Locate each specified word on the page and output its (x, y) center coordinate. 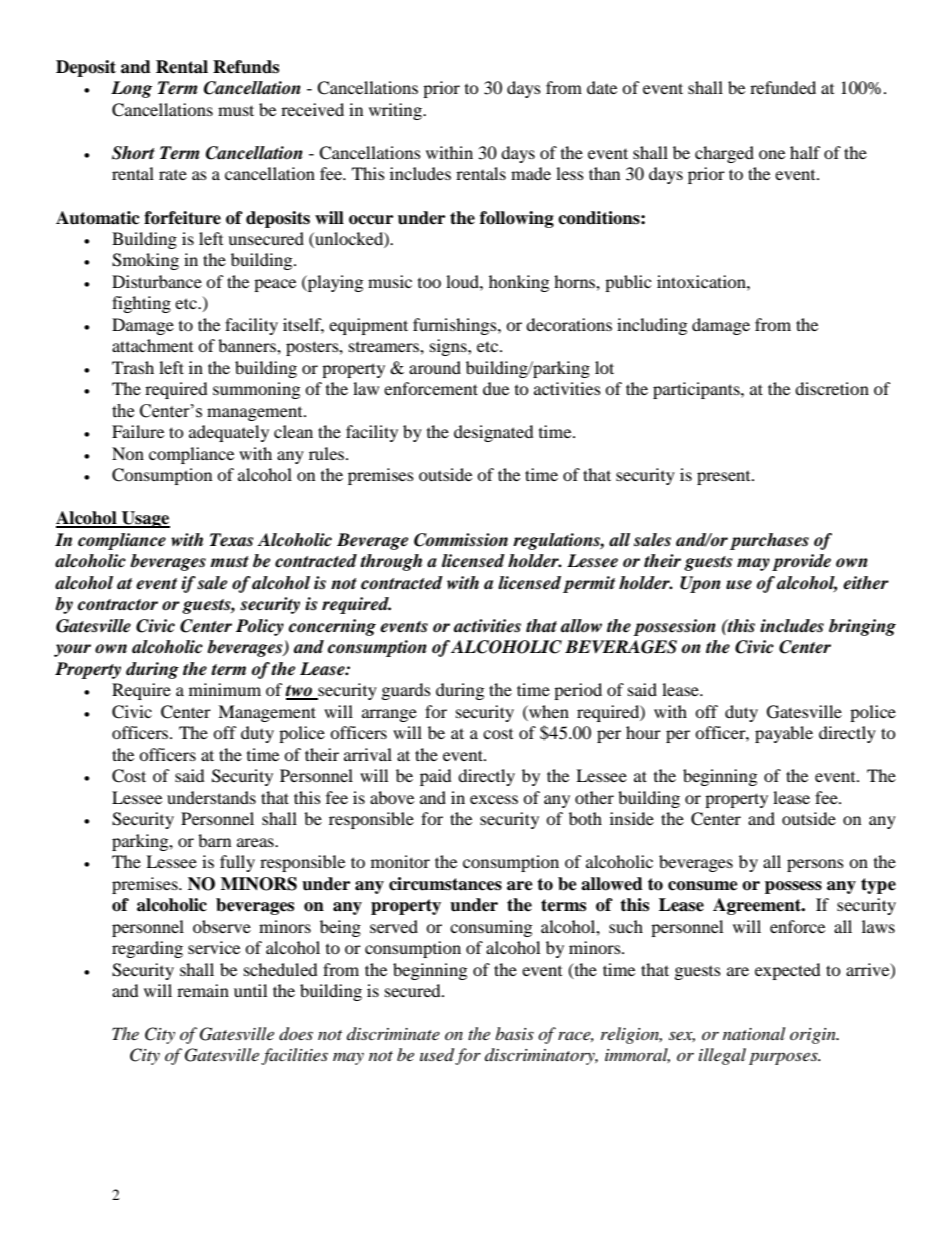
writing (396, 111)
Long (131, 89)
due (496, 388)
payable (784, 734)
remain (203, 990)
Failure (138, 431)
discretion (832, 388)
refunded (783, 87)
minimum (225, 689)
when (548, 711)
